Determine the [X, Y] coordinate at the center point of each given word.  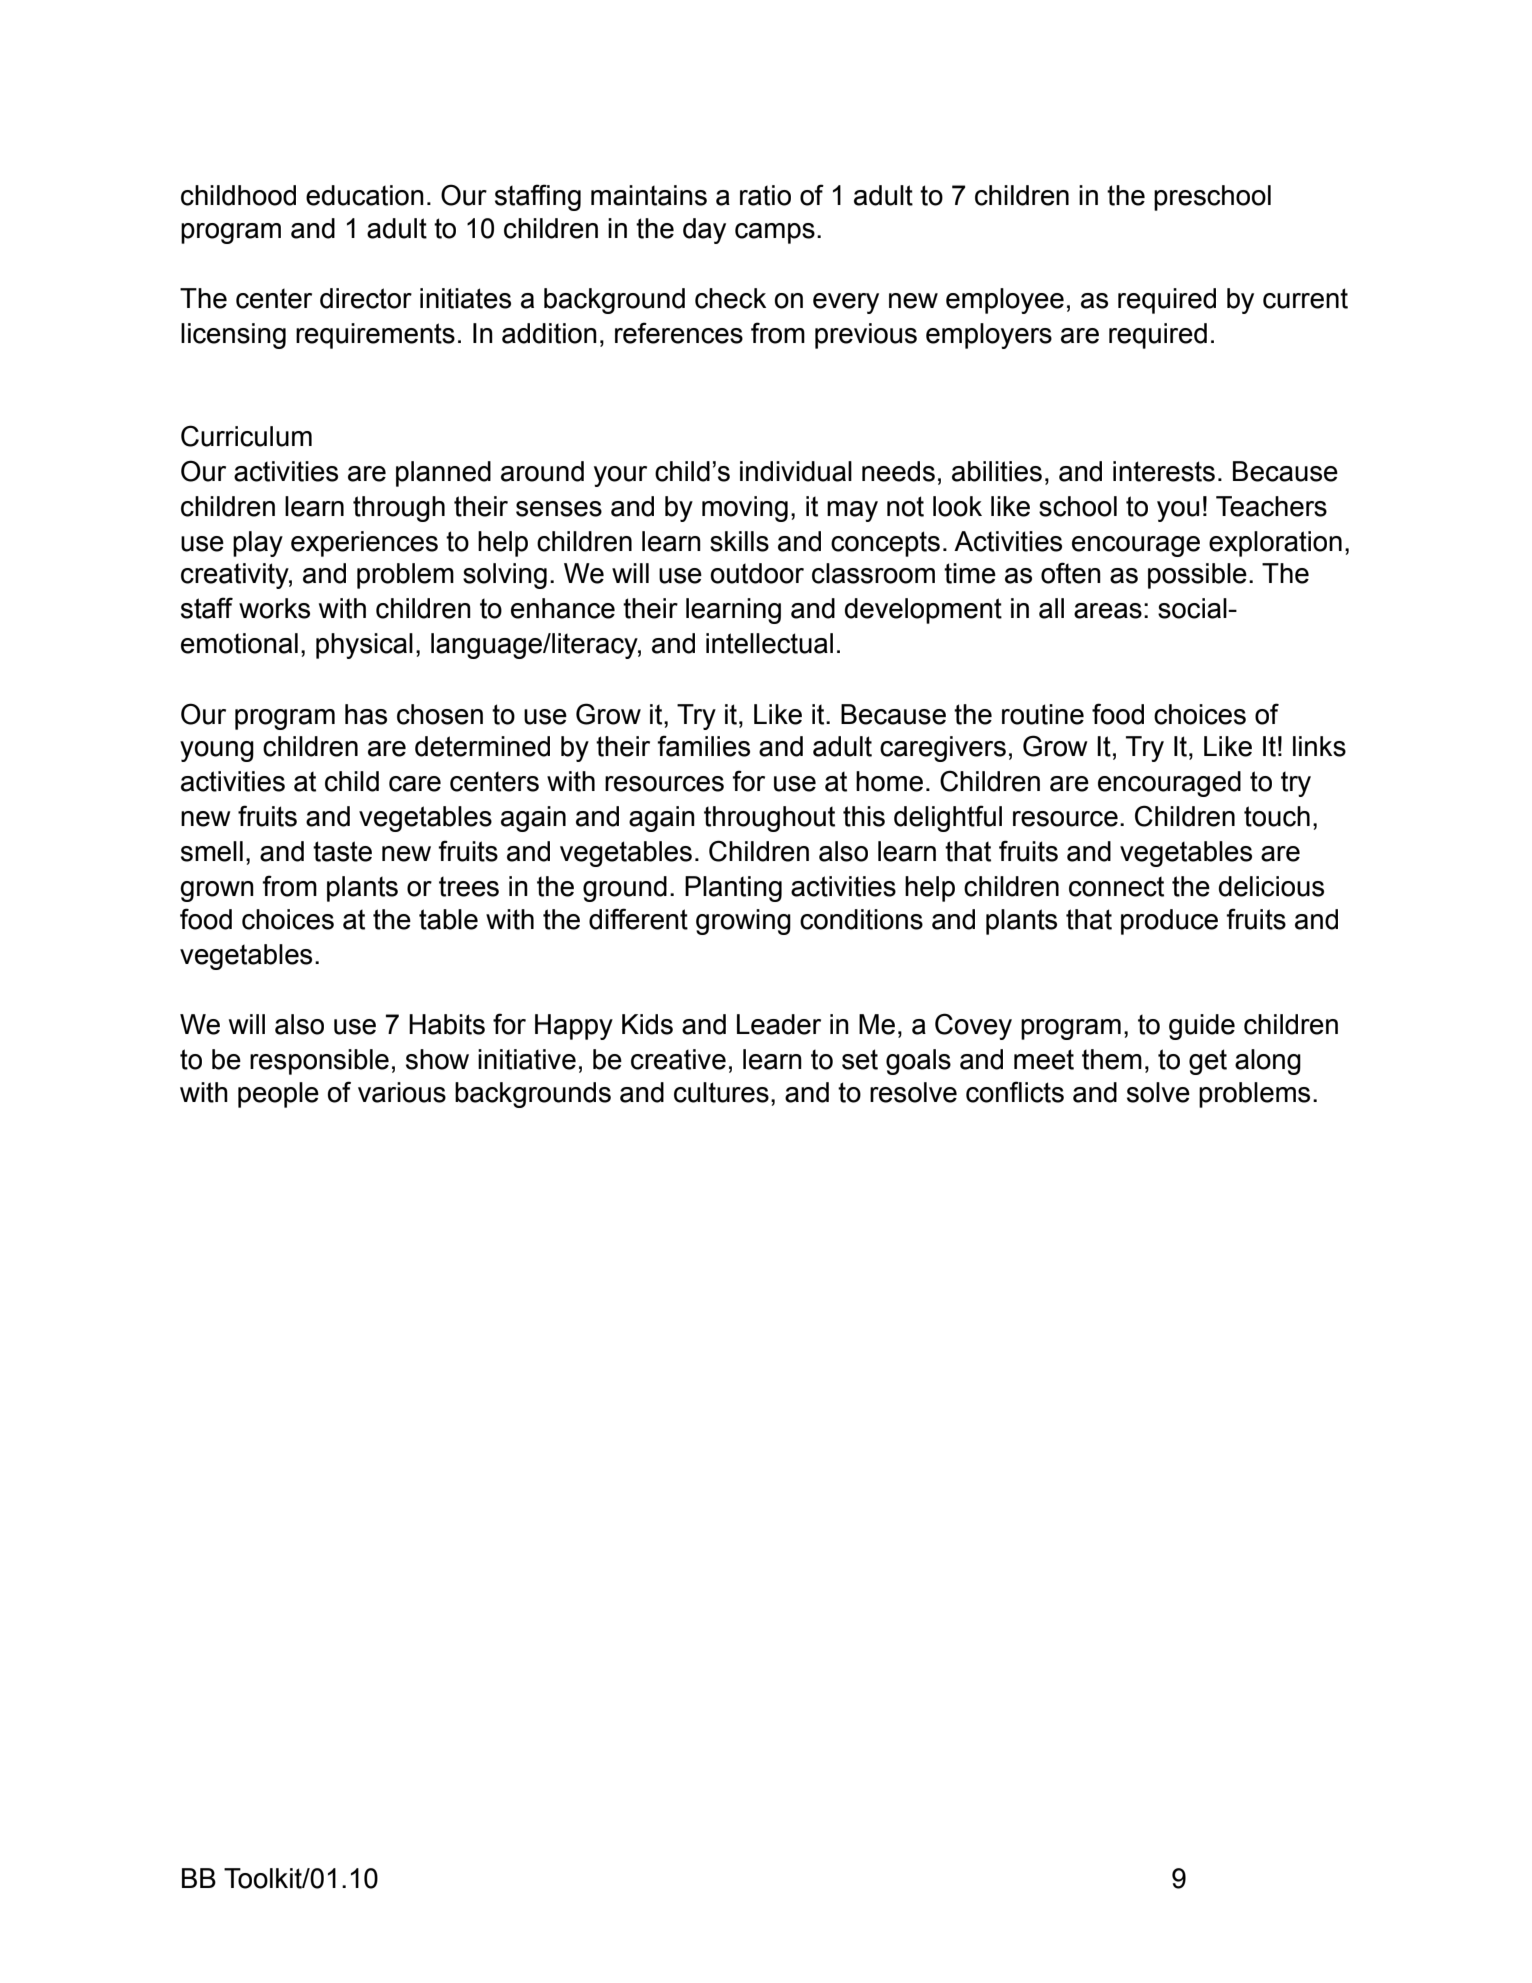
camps [775, 233]
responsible [319, 1062]
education [365, 195]
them [1112, 1059]
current [1305, 298]
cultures [721, 1092]
